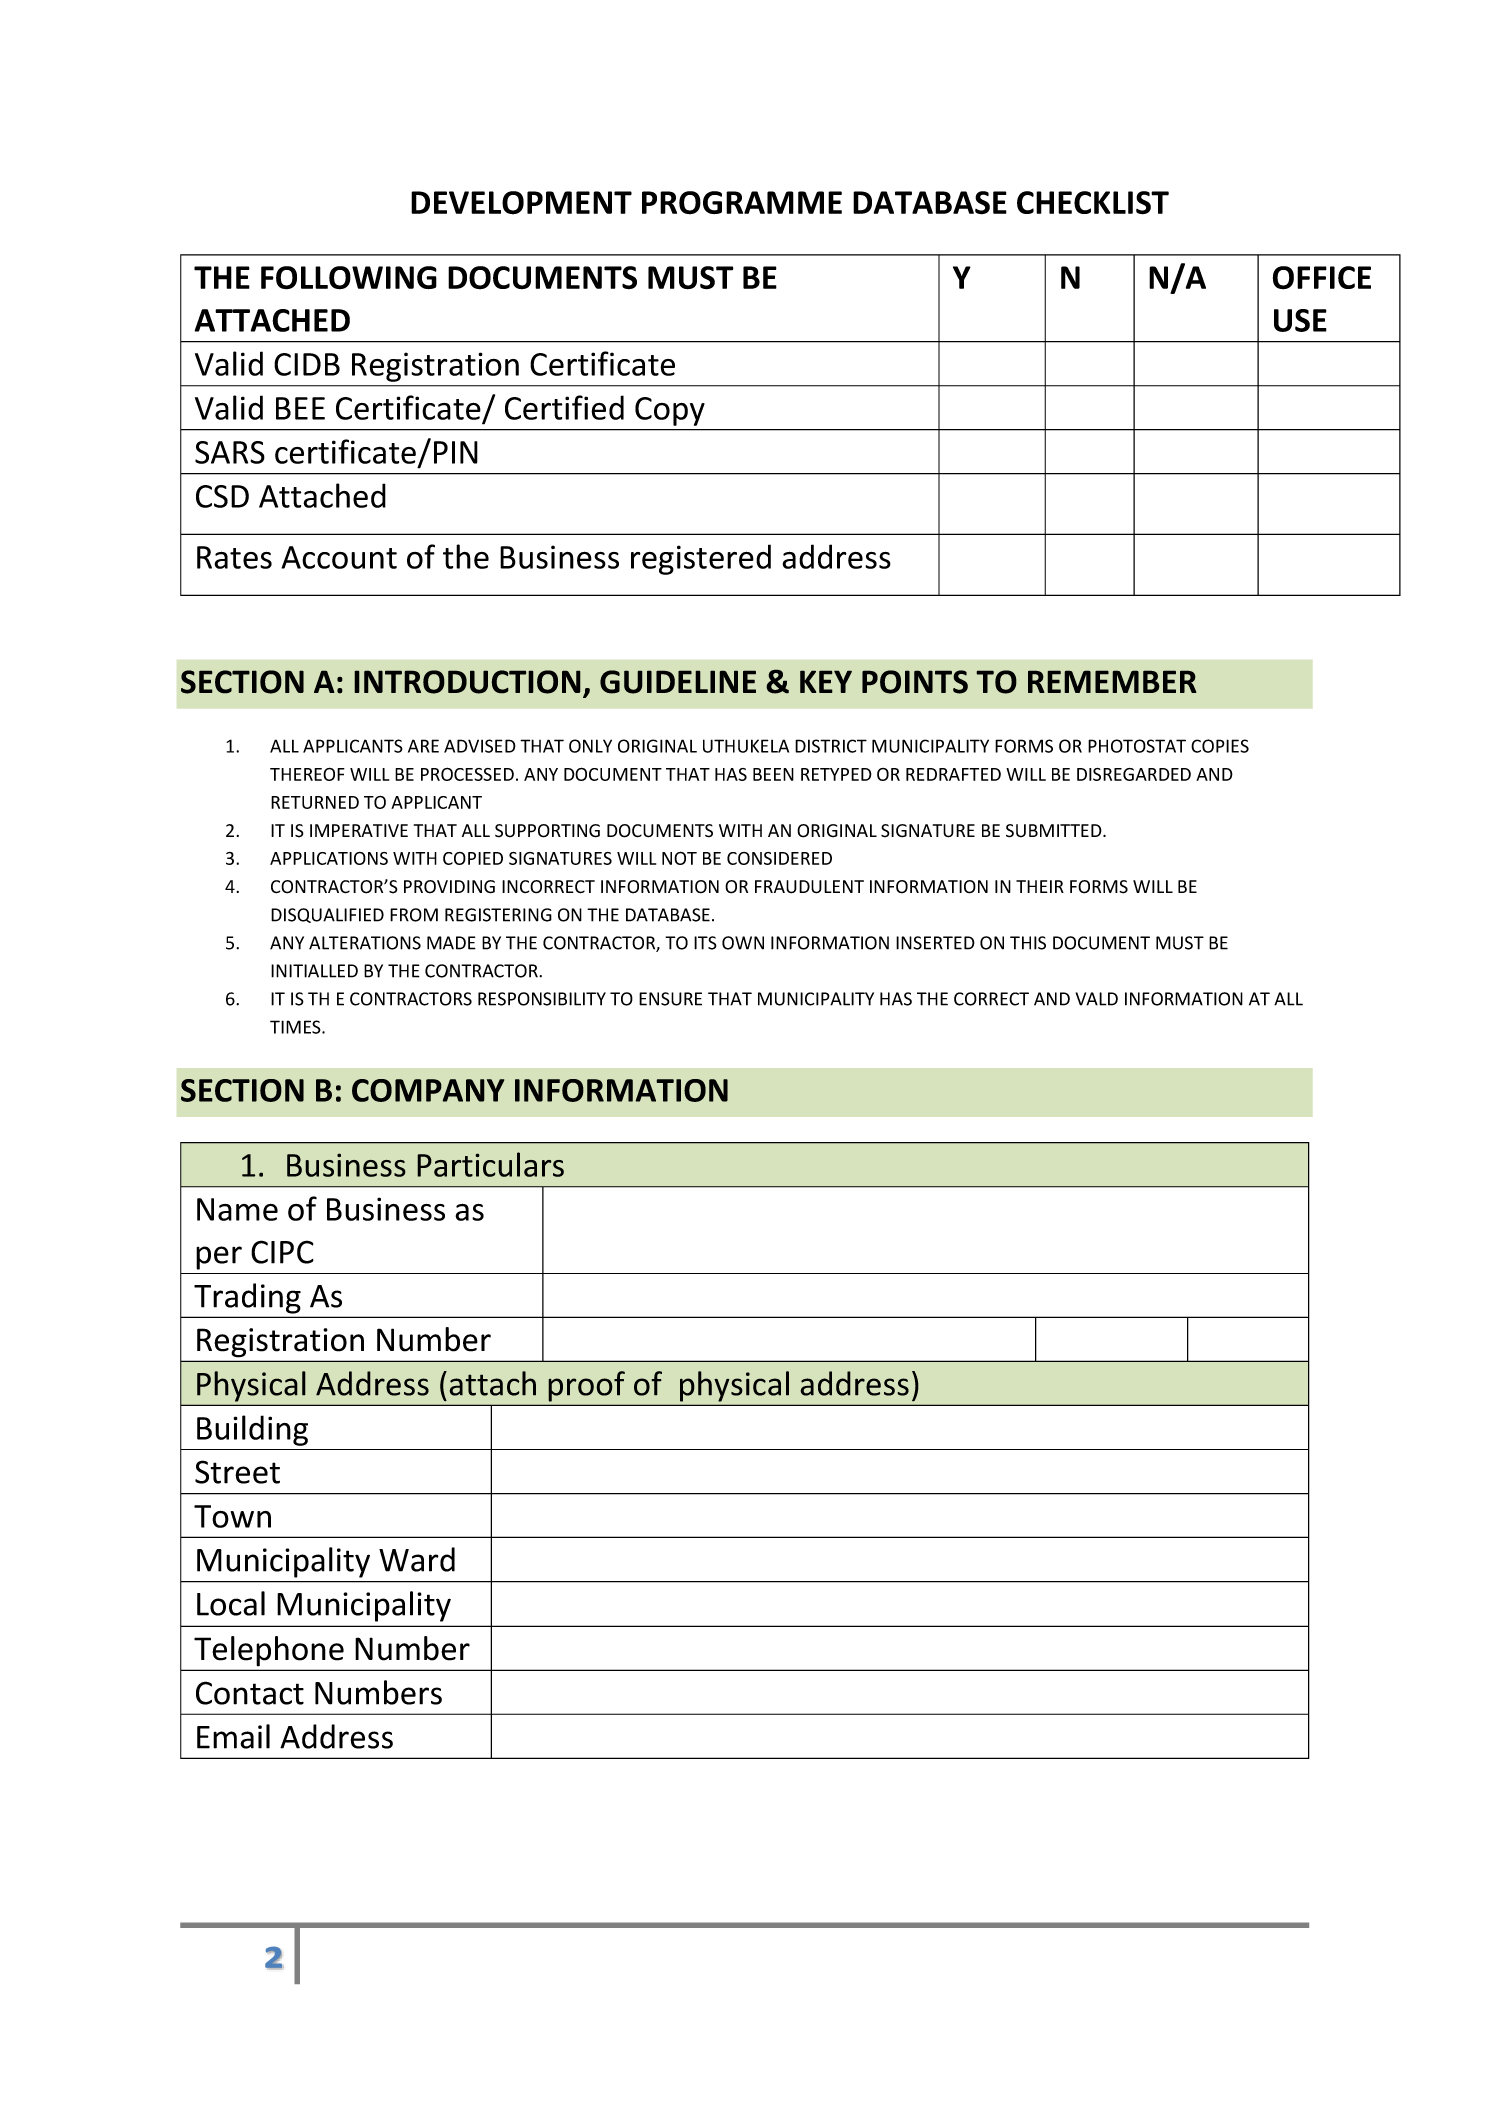 This image has width=1489, height=2106. What do you see at coordinates (237, 1209) in the image?
I see `Name` at bounding box center [237, 1209].
